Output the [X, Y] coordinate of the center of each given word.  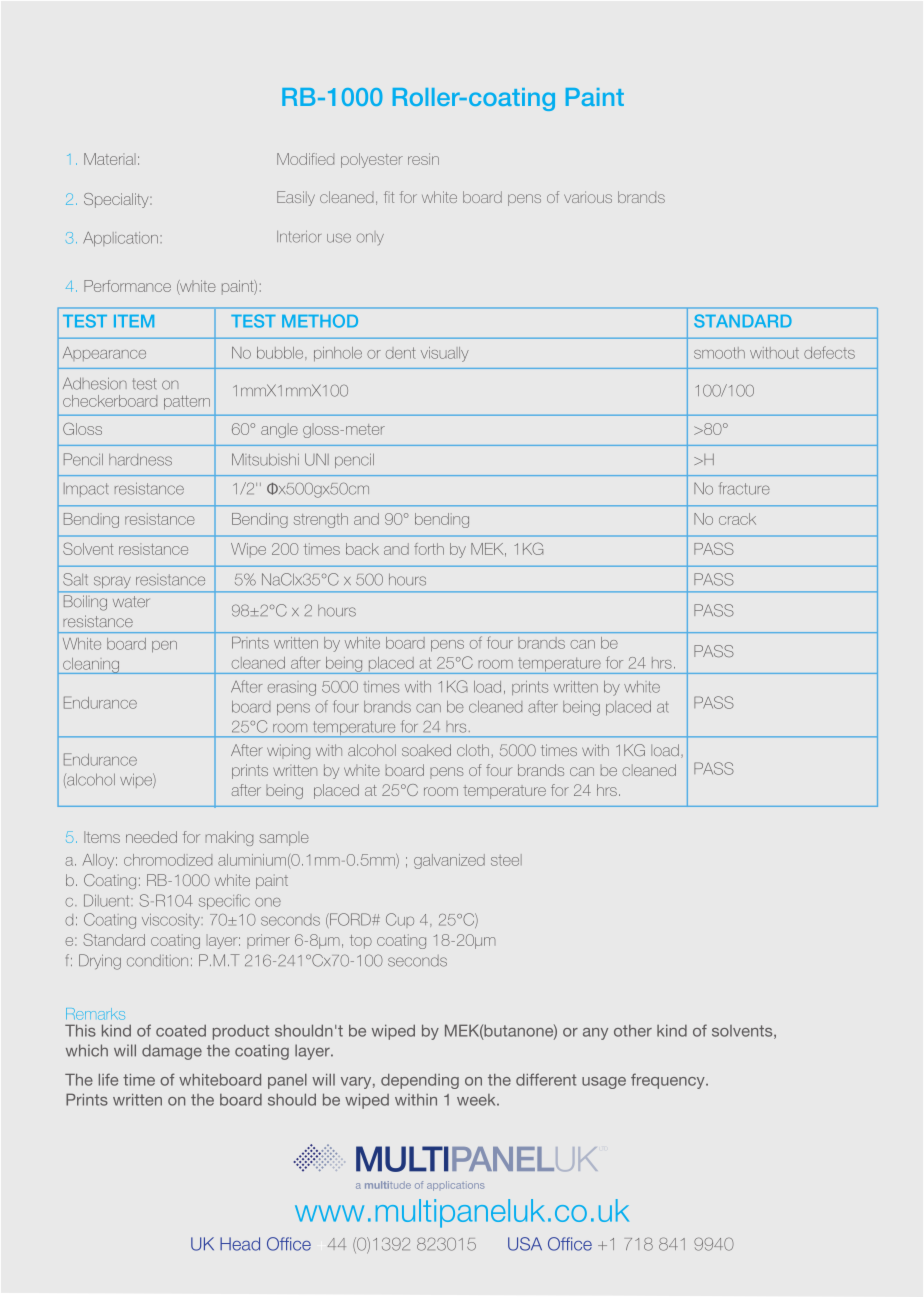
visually [445, 354]
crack [737, 519]
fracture [744, 488]
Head [240, 1244]
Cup [400, 920]
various [588, 197]
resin [423, 159]
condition [157, 961]
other [633, 1030]
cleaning [91, 666]
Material [110, 159]
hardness [140, 460]
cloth [473, 750]
